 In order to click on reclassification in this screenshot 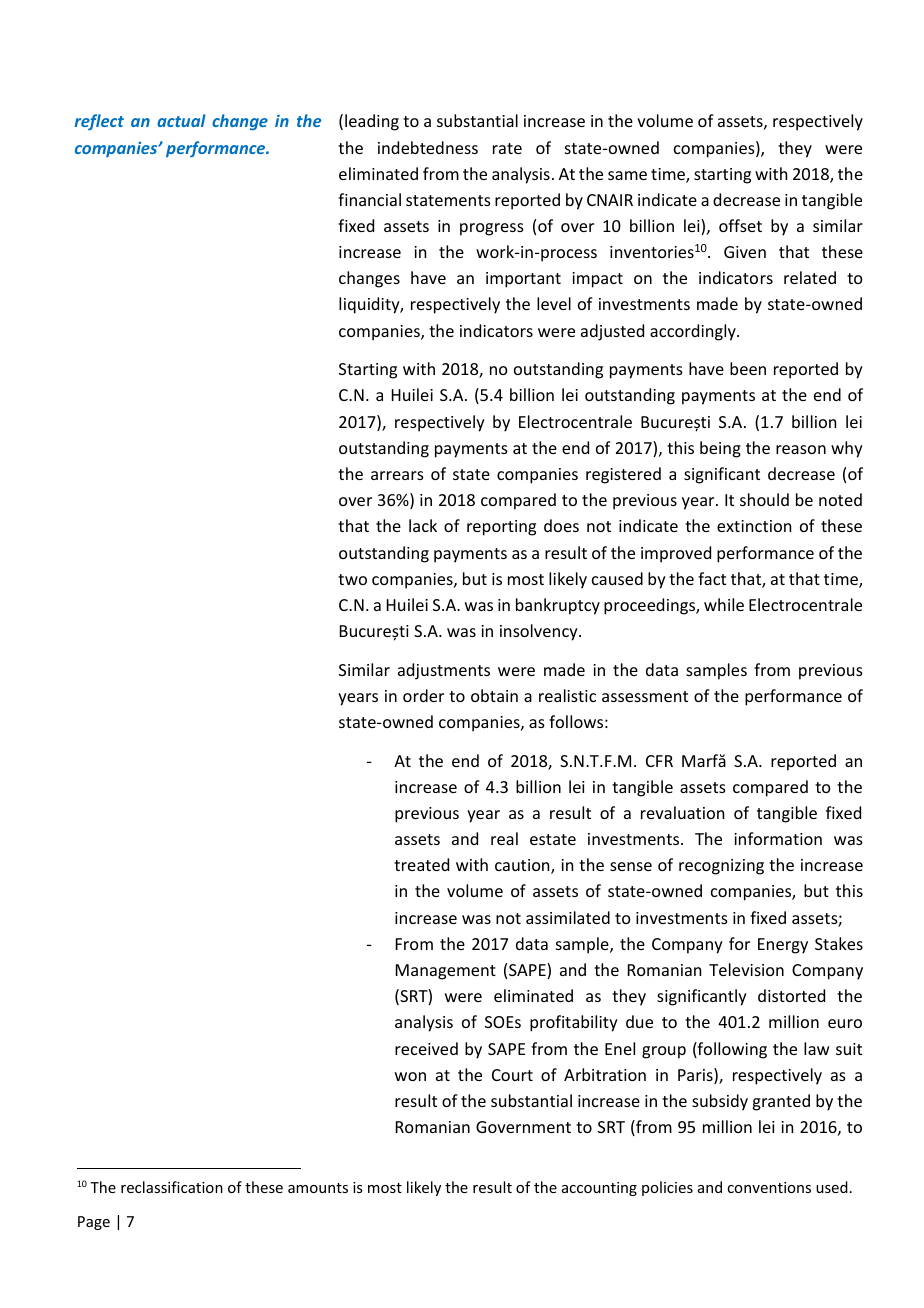, I will do `click(172, 1187)`.
